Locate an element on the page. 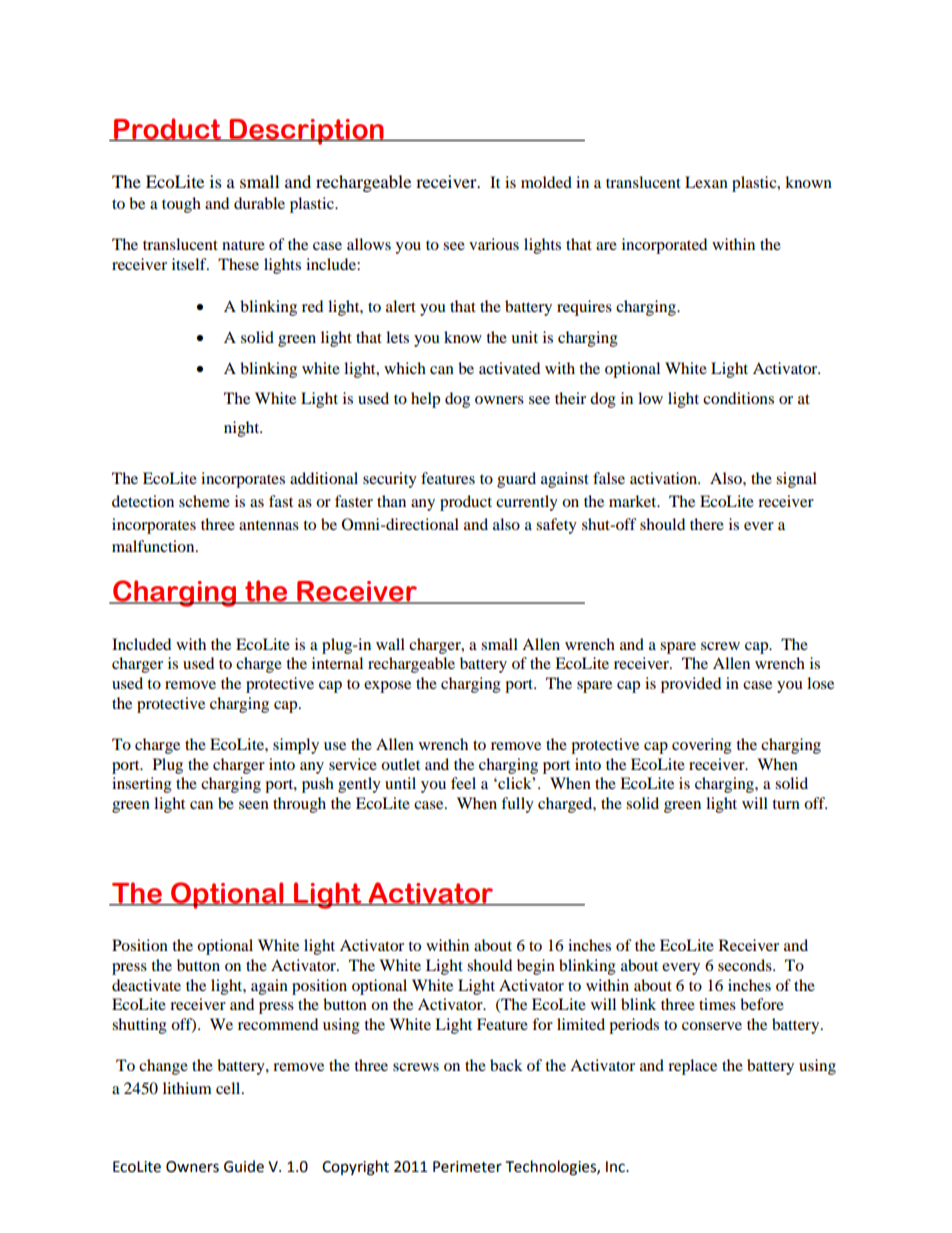  provided is located at coordinates (691, 685).
